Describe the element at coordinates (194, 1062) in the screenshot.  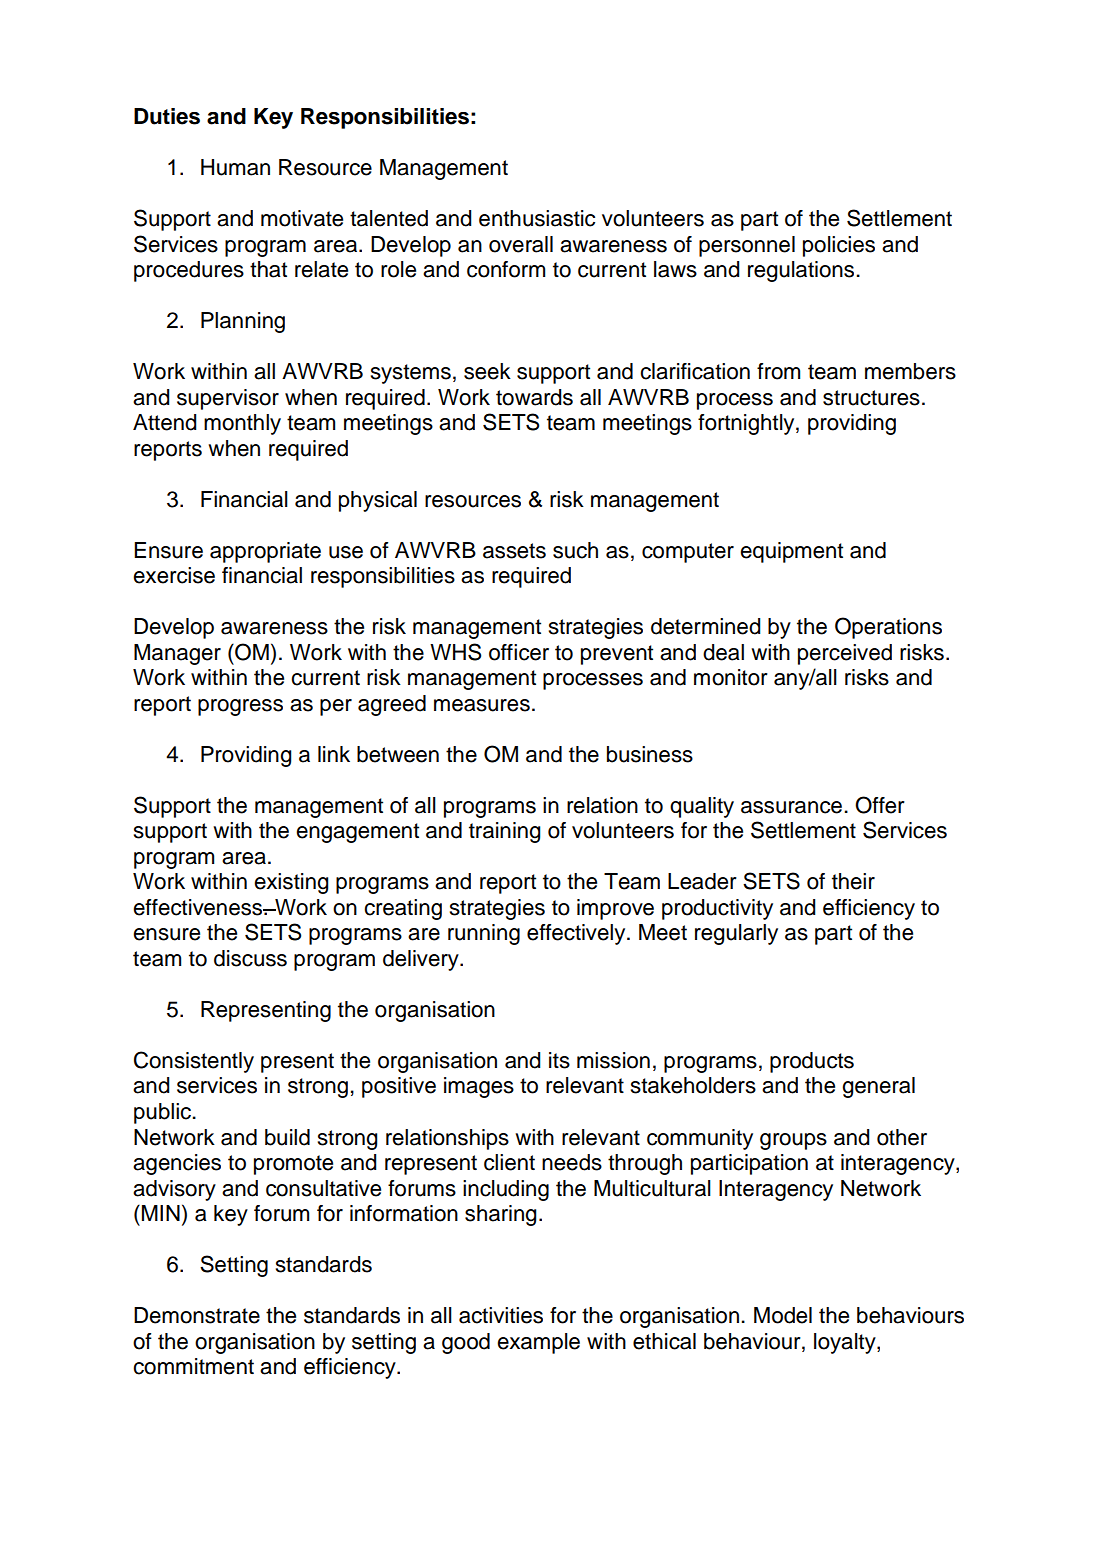
I see `Consistently` at that location.
